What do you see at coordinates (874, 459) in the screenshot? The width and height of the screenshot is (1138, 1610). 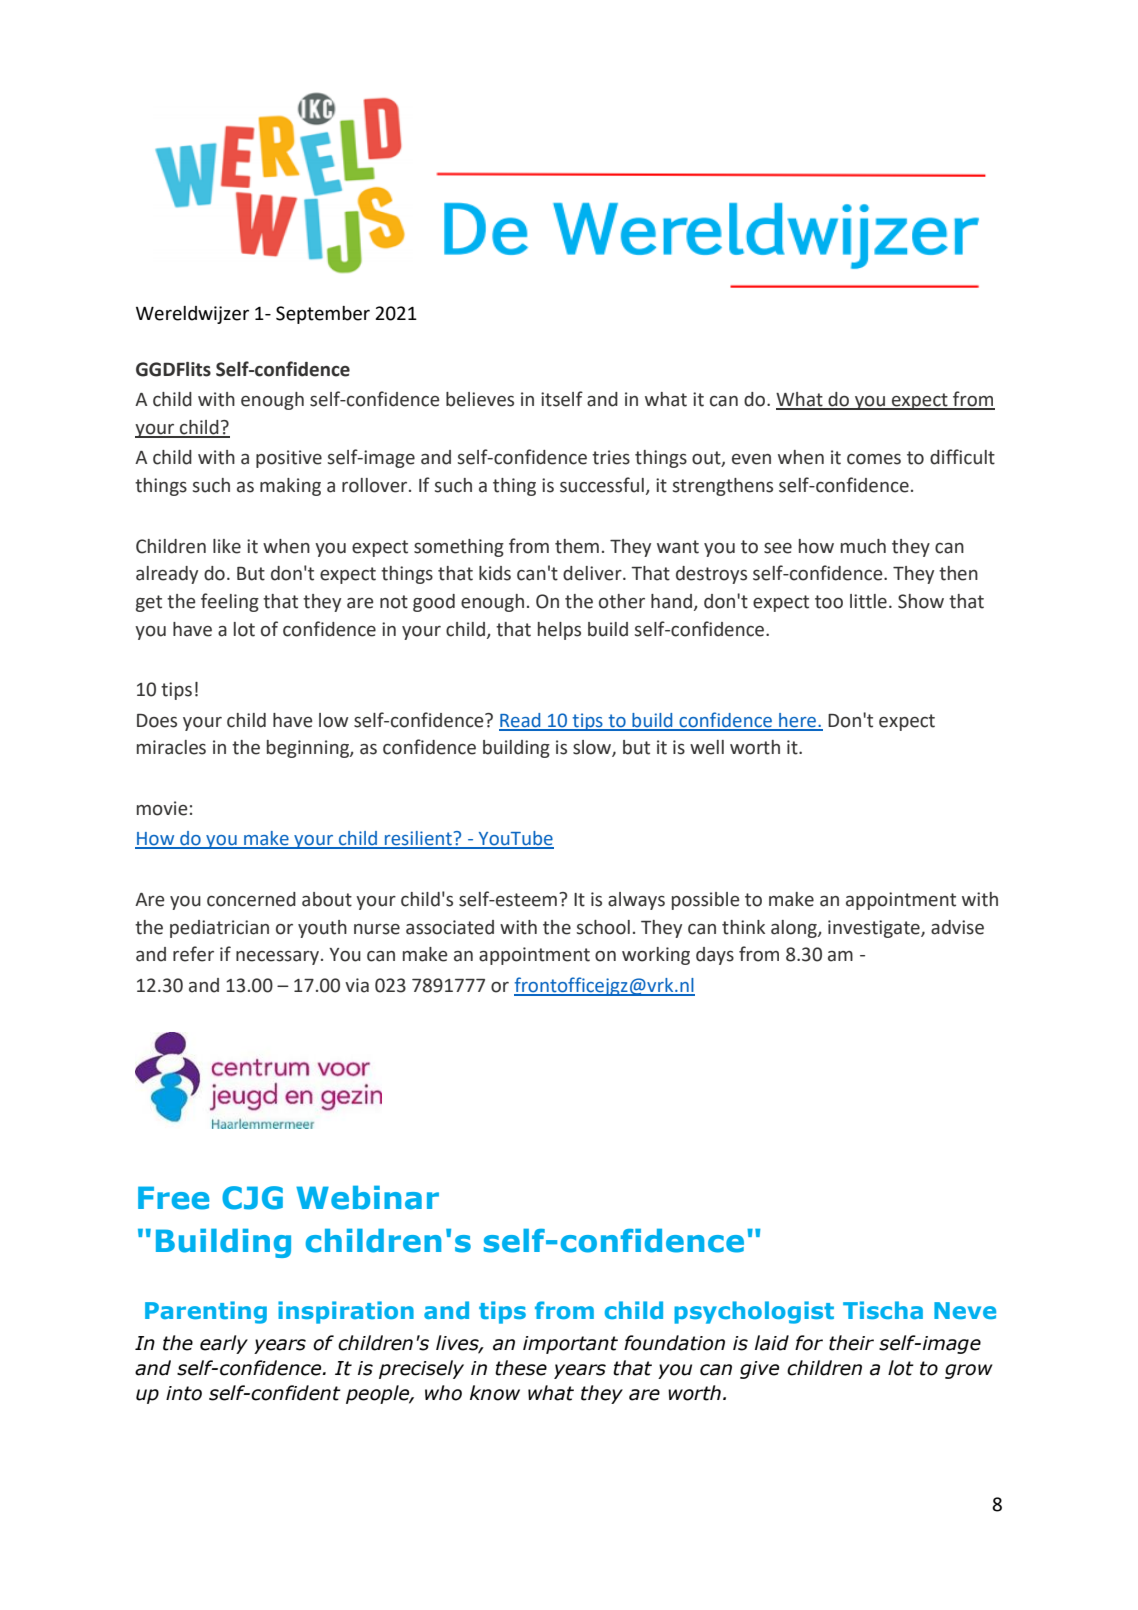 I see `comes` at bounding box center [874, 459].
